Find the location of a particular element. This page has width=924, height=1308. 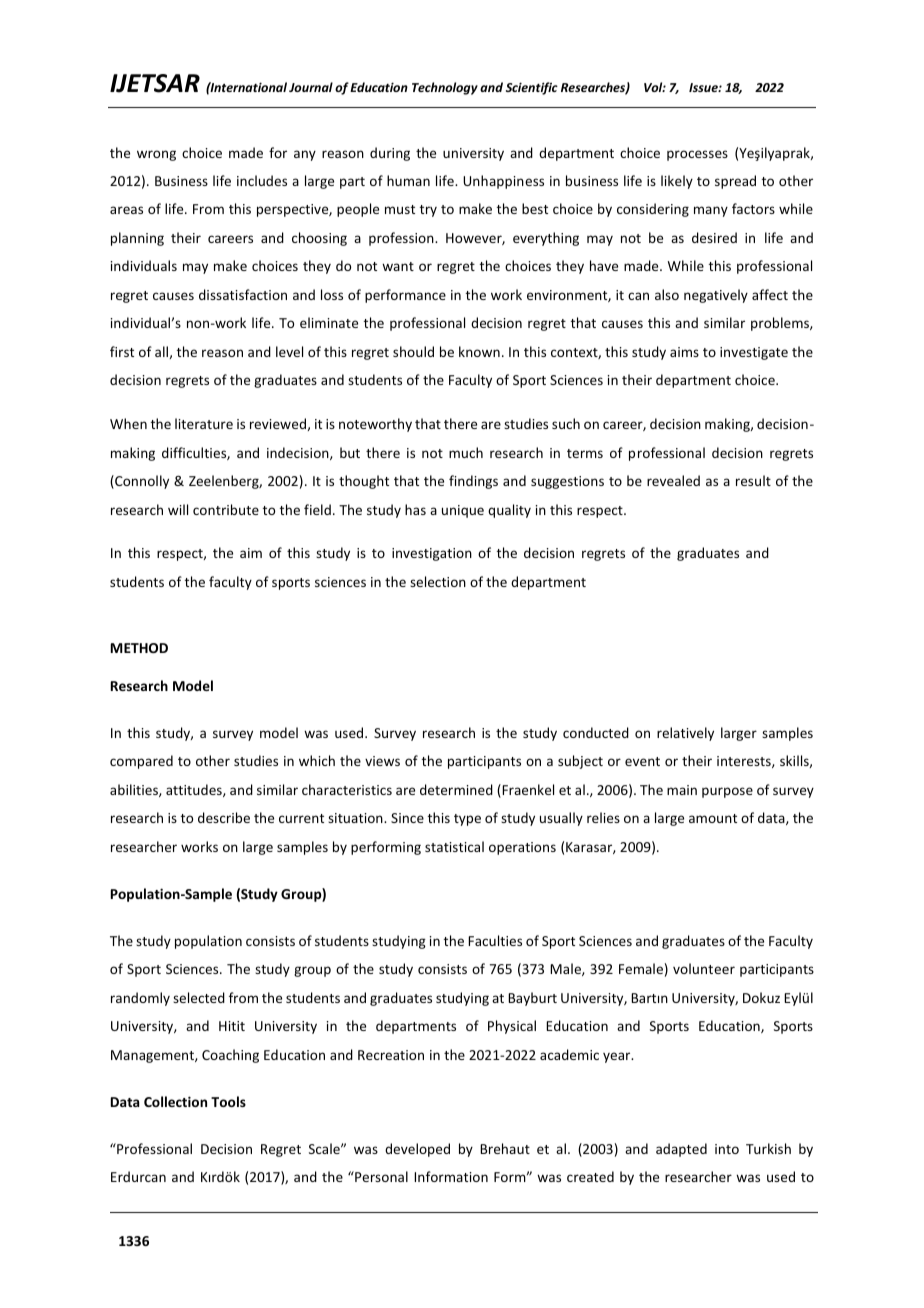

attitudes is located at coordinates (195, 790).
